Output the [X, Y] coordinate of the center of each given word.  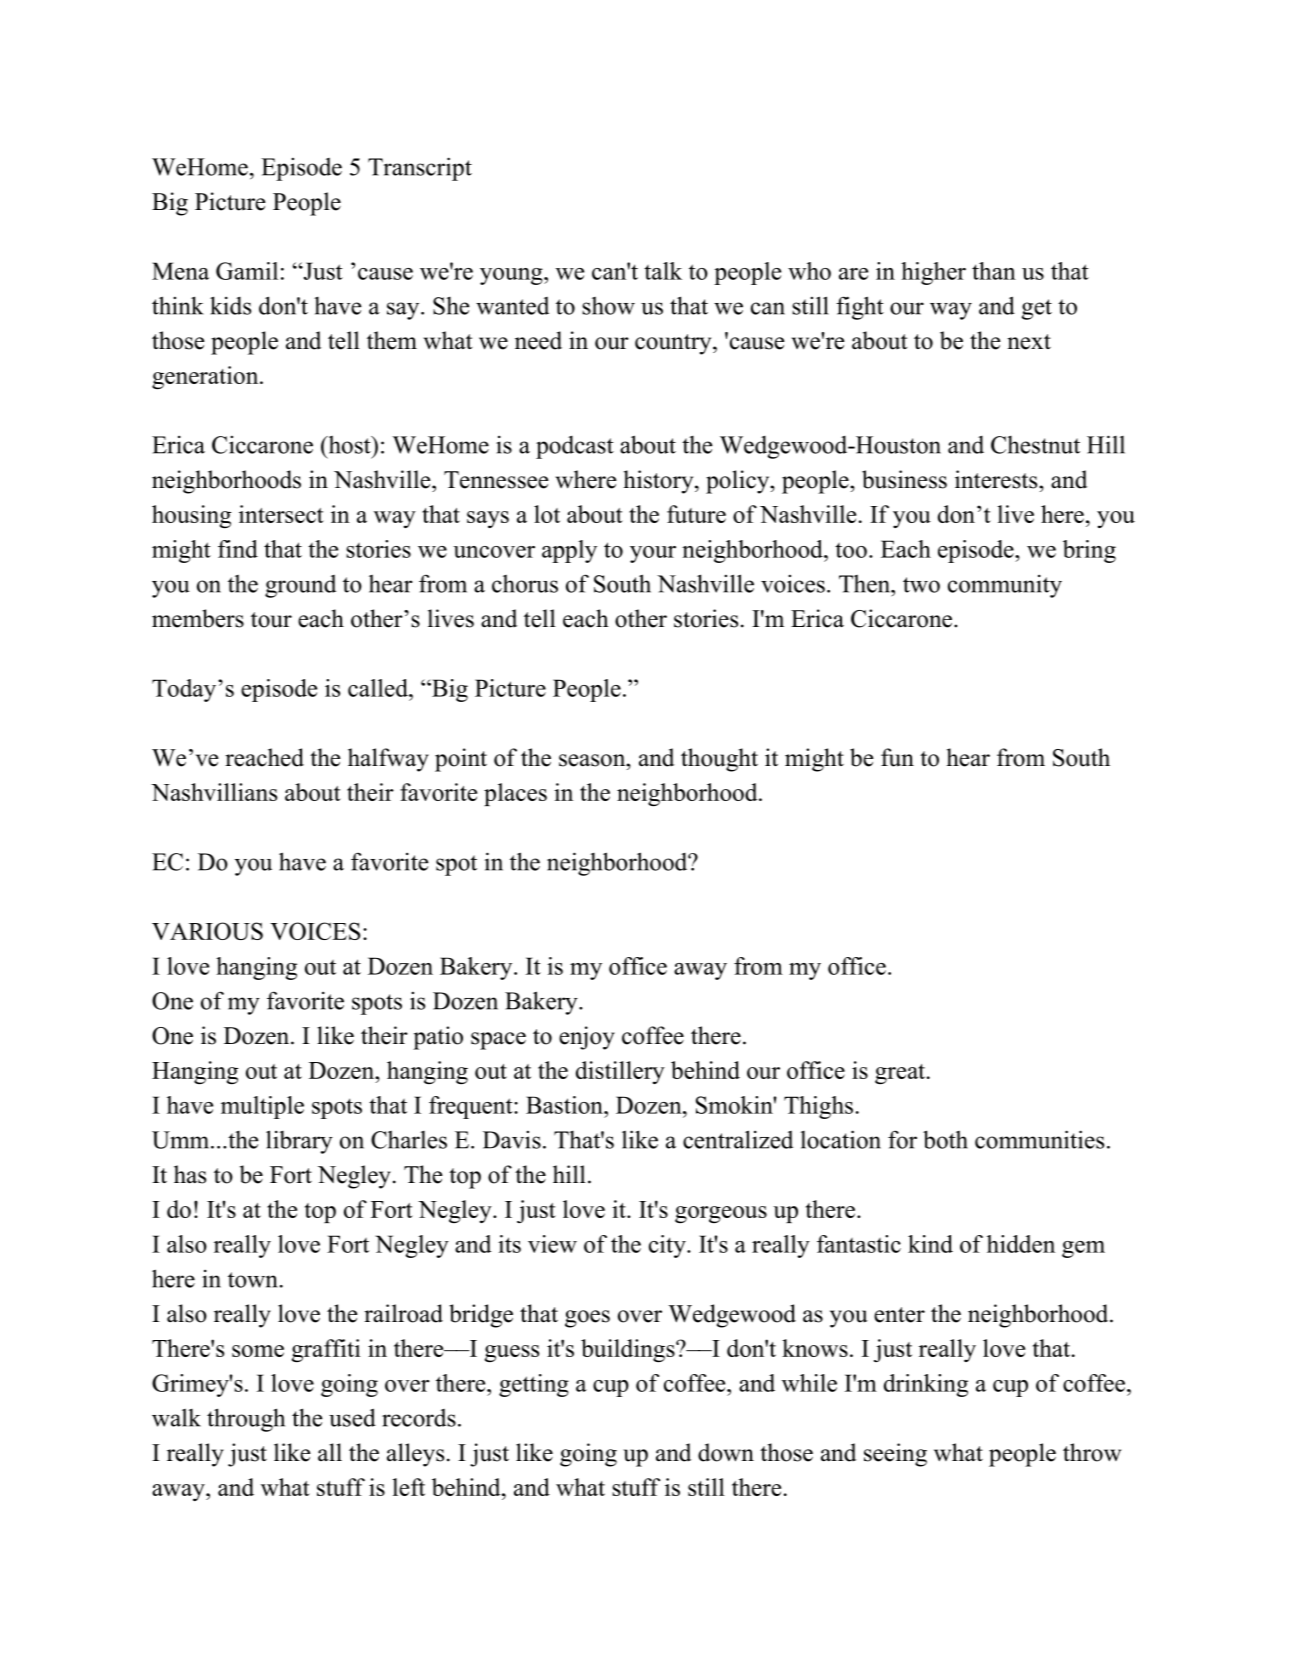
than [994, 271]
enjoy [587, 1038]
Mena [180, 271]
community [1005, 586]
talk [663, 271]
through [246, 1420]
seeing [895, 1455]
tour [271, 620]
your [653, 554]
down [726, 1452]
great [900, 1074]
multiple [262, 1107]
